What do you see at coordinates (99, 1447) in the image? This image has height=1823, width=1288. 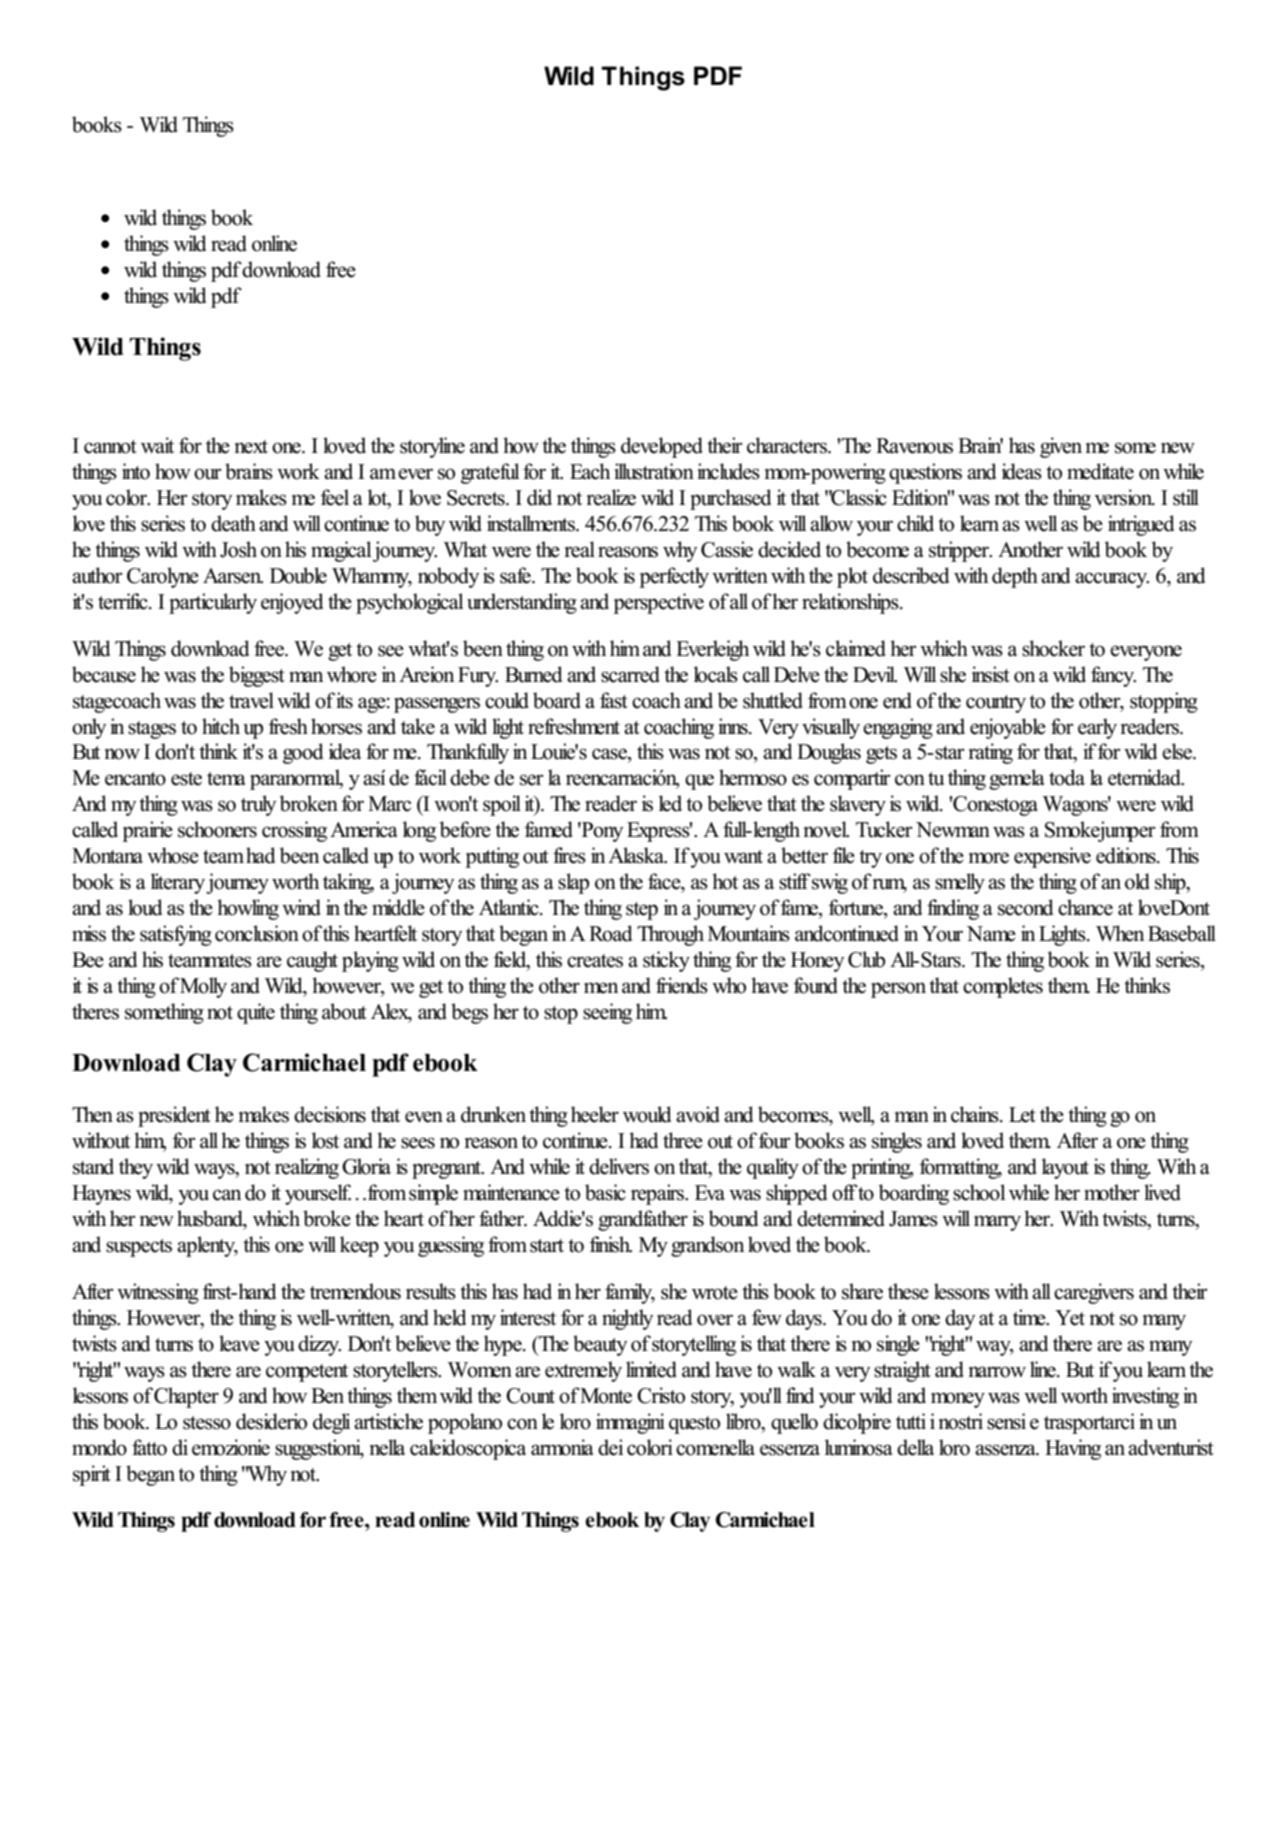 I see `mondo` at bounding box center [99, 1447].
